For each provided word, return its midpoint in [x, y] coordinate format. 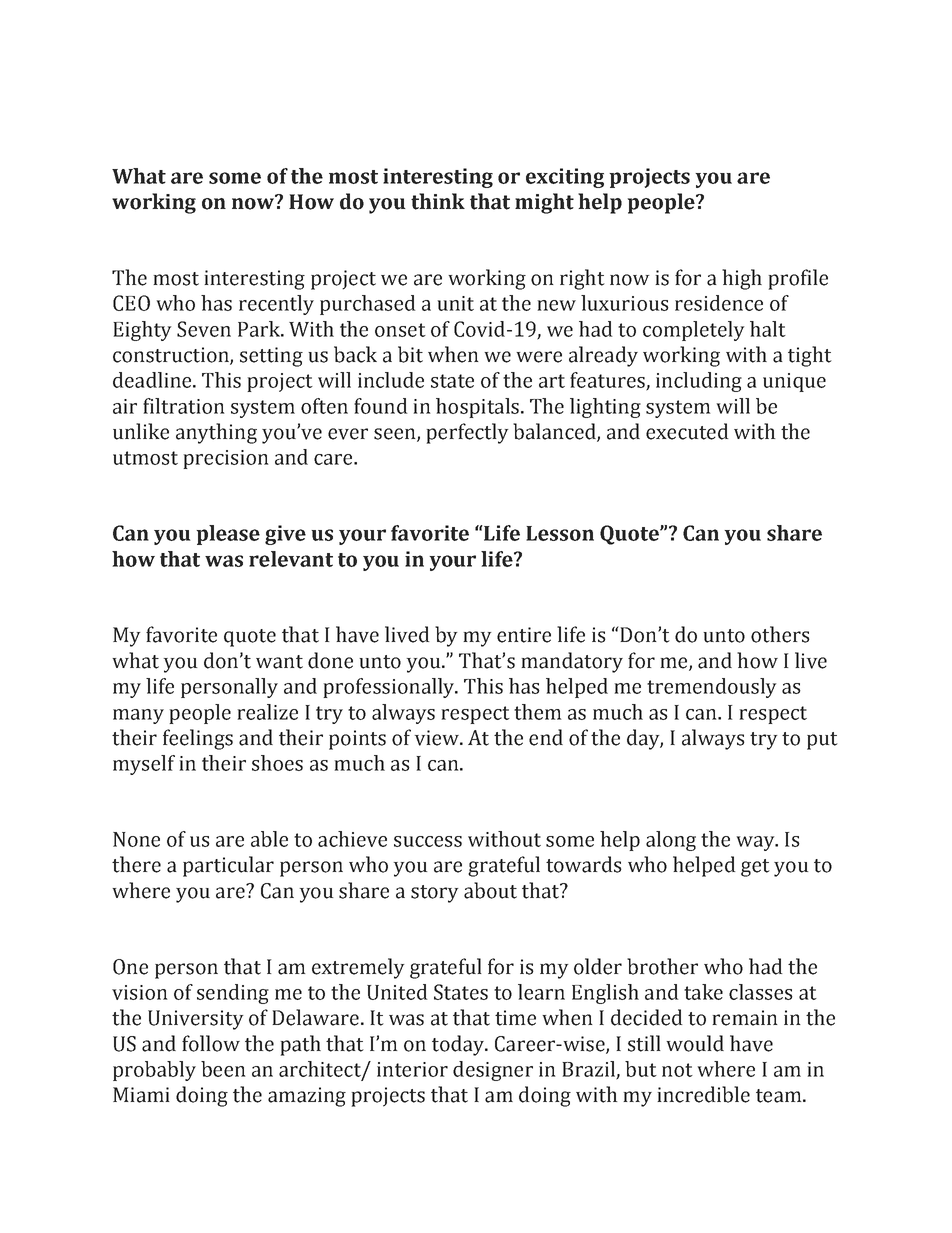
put [822, 741]
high [742, 279]
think [438, 201]
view [438, 738]
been [223, 1069]
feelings [198, 739]
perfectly [467, 433]
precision [226, 459]
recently [276, 305]
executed [687, 431]
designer [493, 1071]
